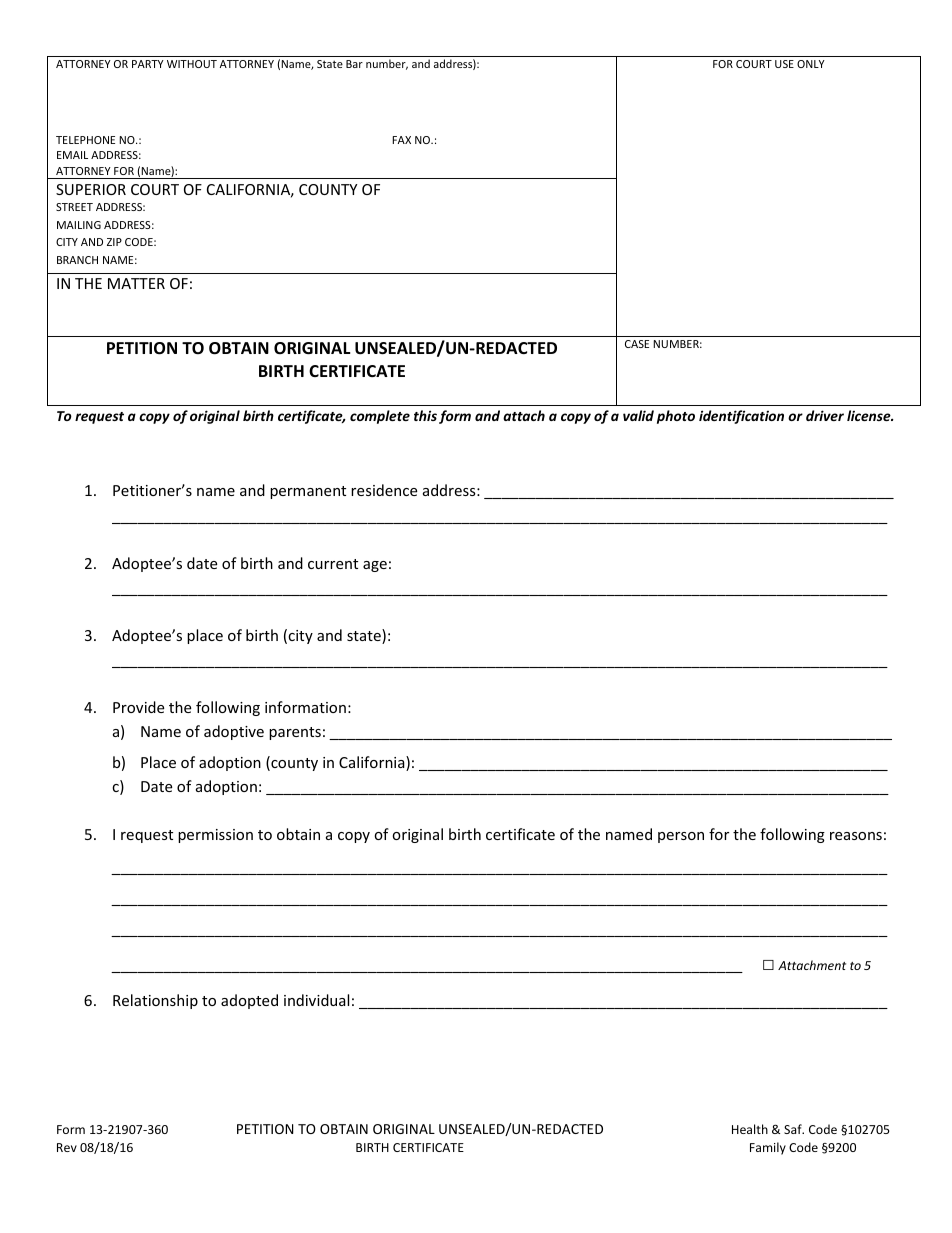 The image size is (952, 1233). What do you see at coordinates (215, 836) in the screenshot?
I see `permission` at bounding box center [215, 836].
